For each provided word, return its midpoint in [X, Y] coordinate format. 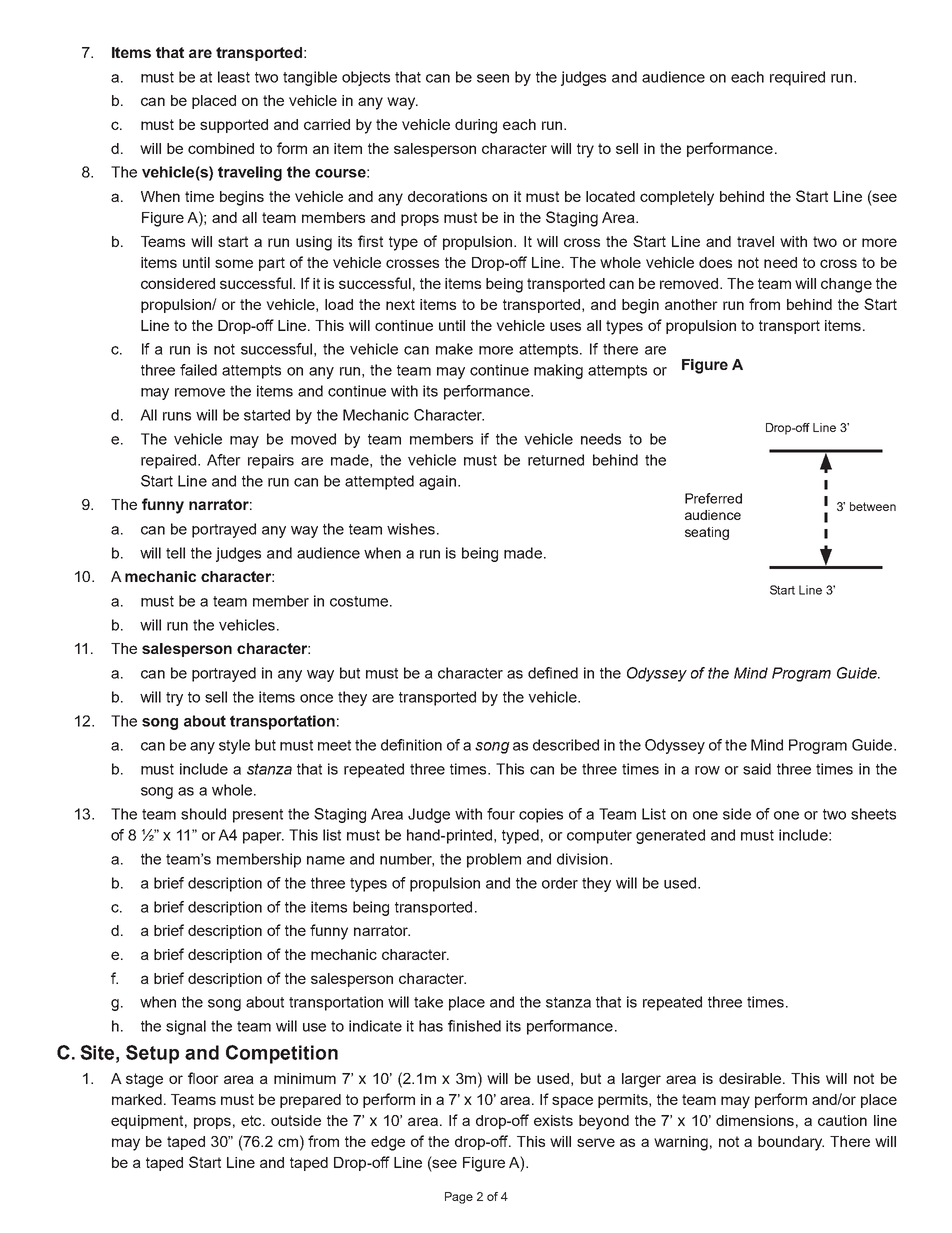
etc [252, 1120]
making [558, 371]
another [691, 304]
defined [553, 673]
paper [263, 838]
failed [198, 370]
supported [234, 126]
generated [670, 836]
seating [707, 533]
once [316, 698]
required [797, 78]
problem [494, 860]
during [476, 126]
